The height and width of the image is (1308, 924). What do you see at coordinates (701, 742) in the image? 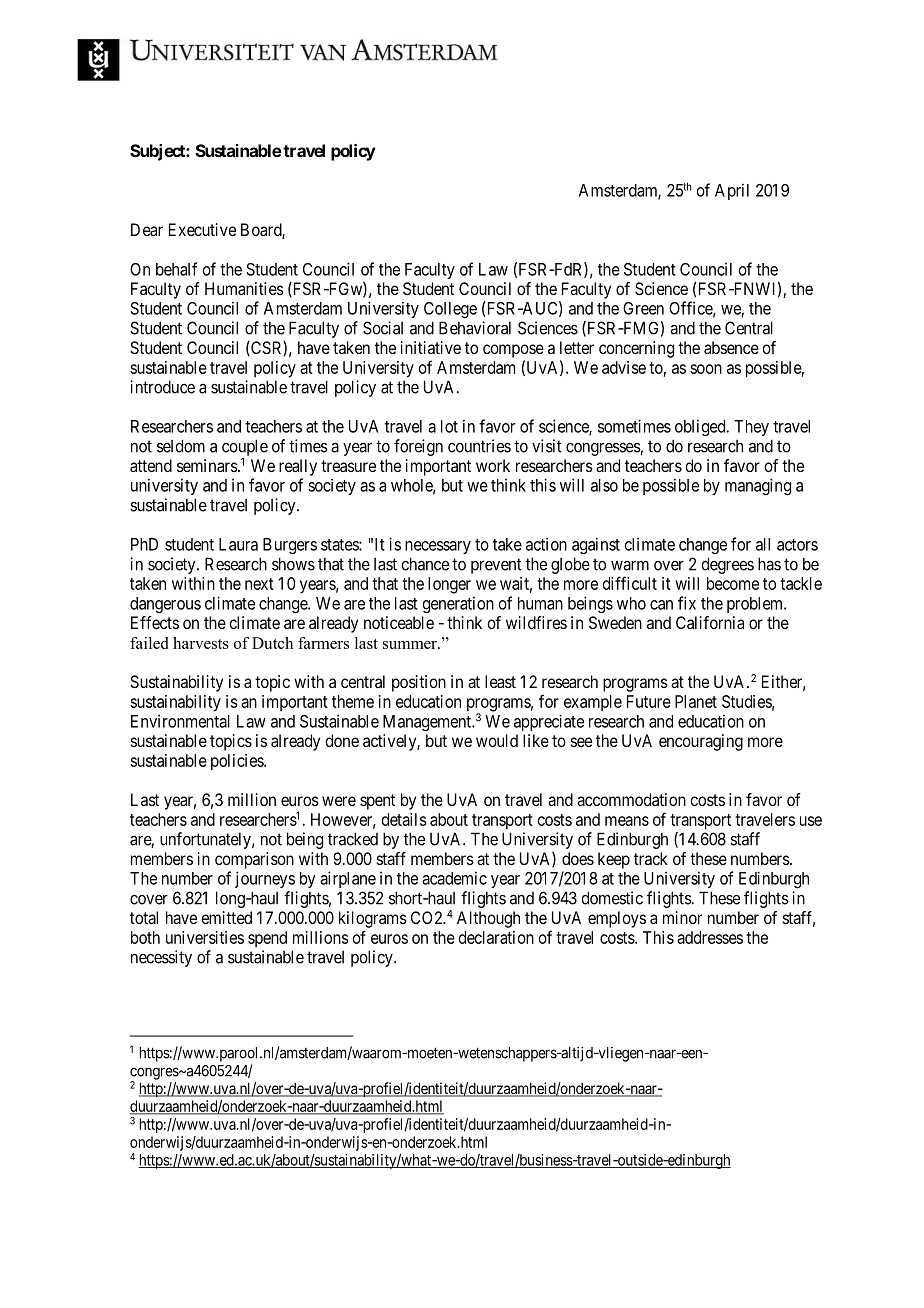
I see `encouraging` at bounding box center [701, 742].
